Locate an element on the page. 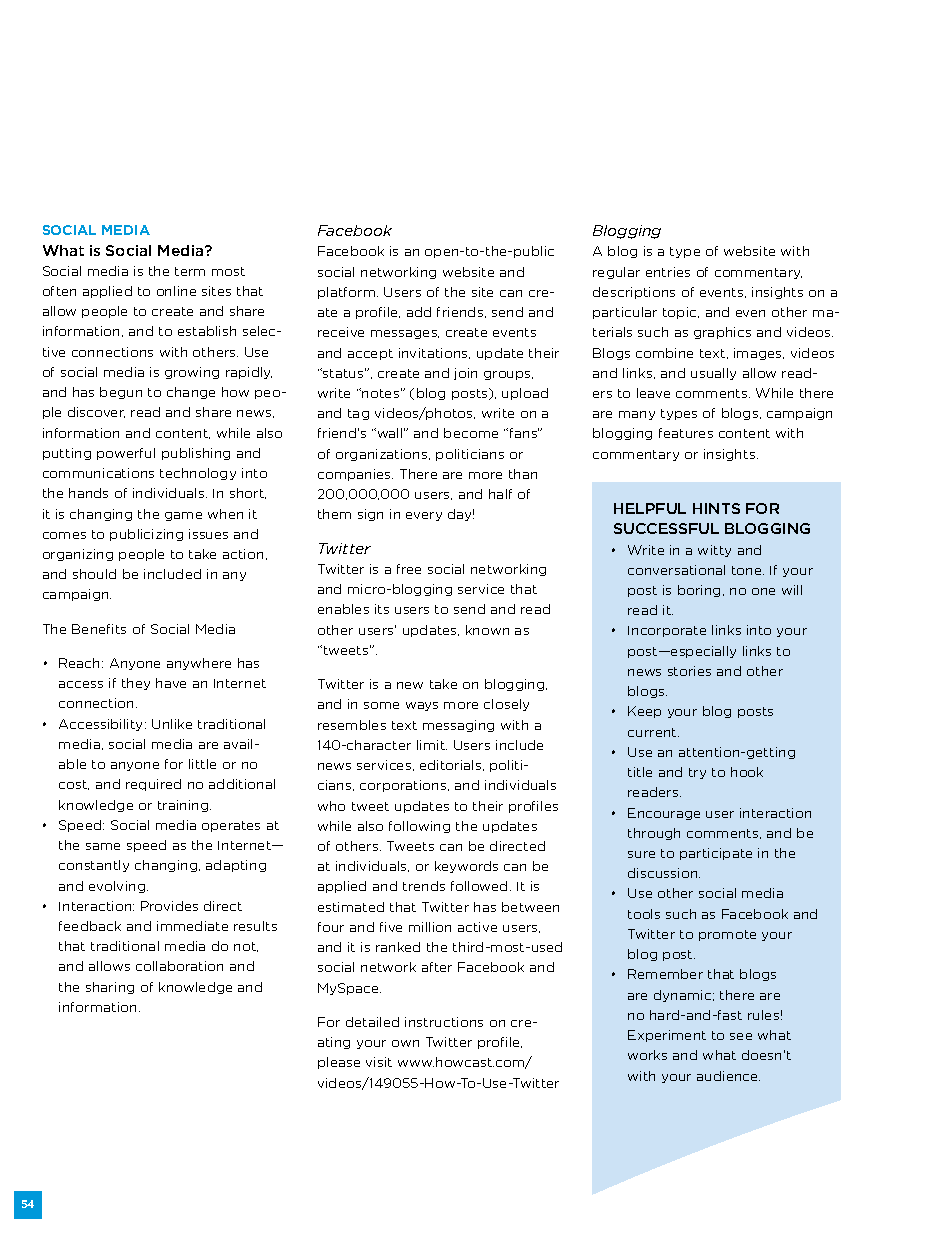  every is located at coordinates (424, 516).
